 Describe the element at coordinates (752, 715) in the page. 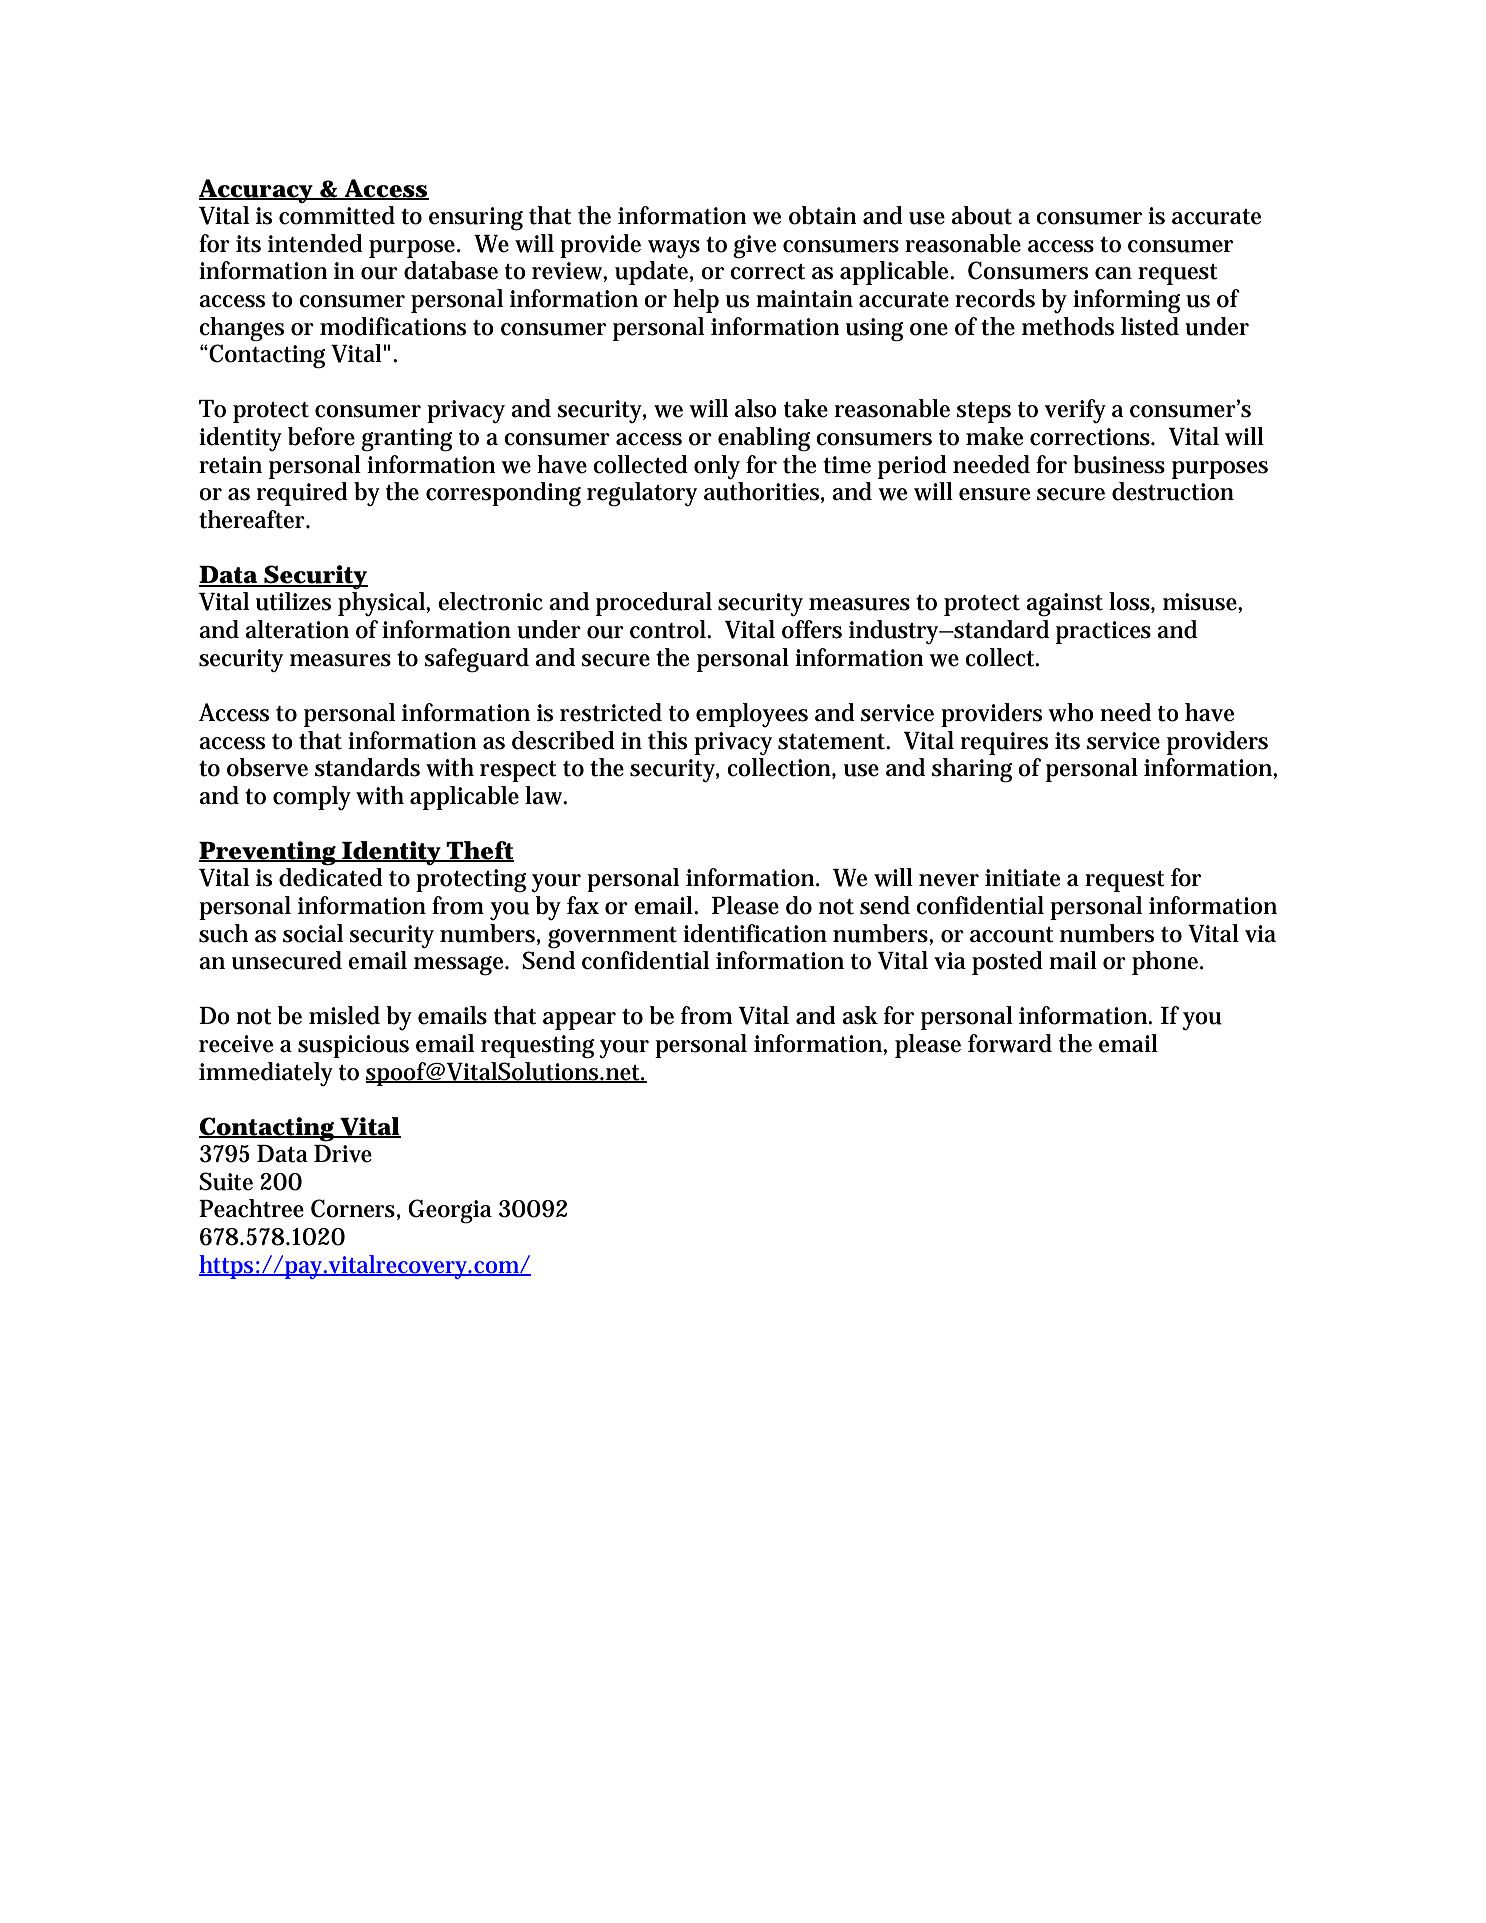

I see `employees` at that location.
